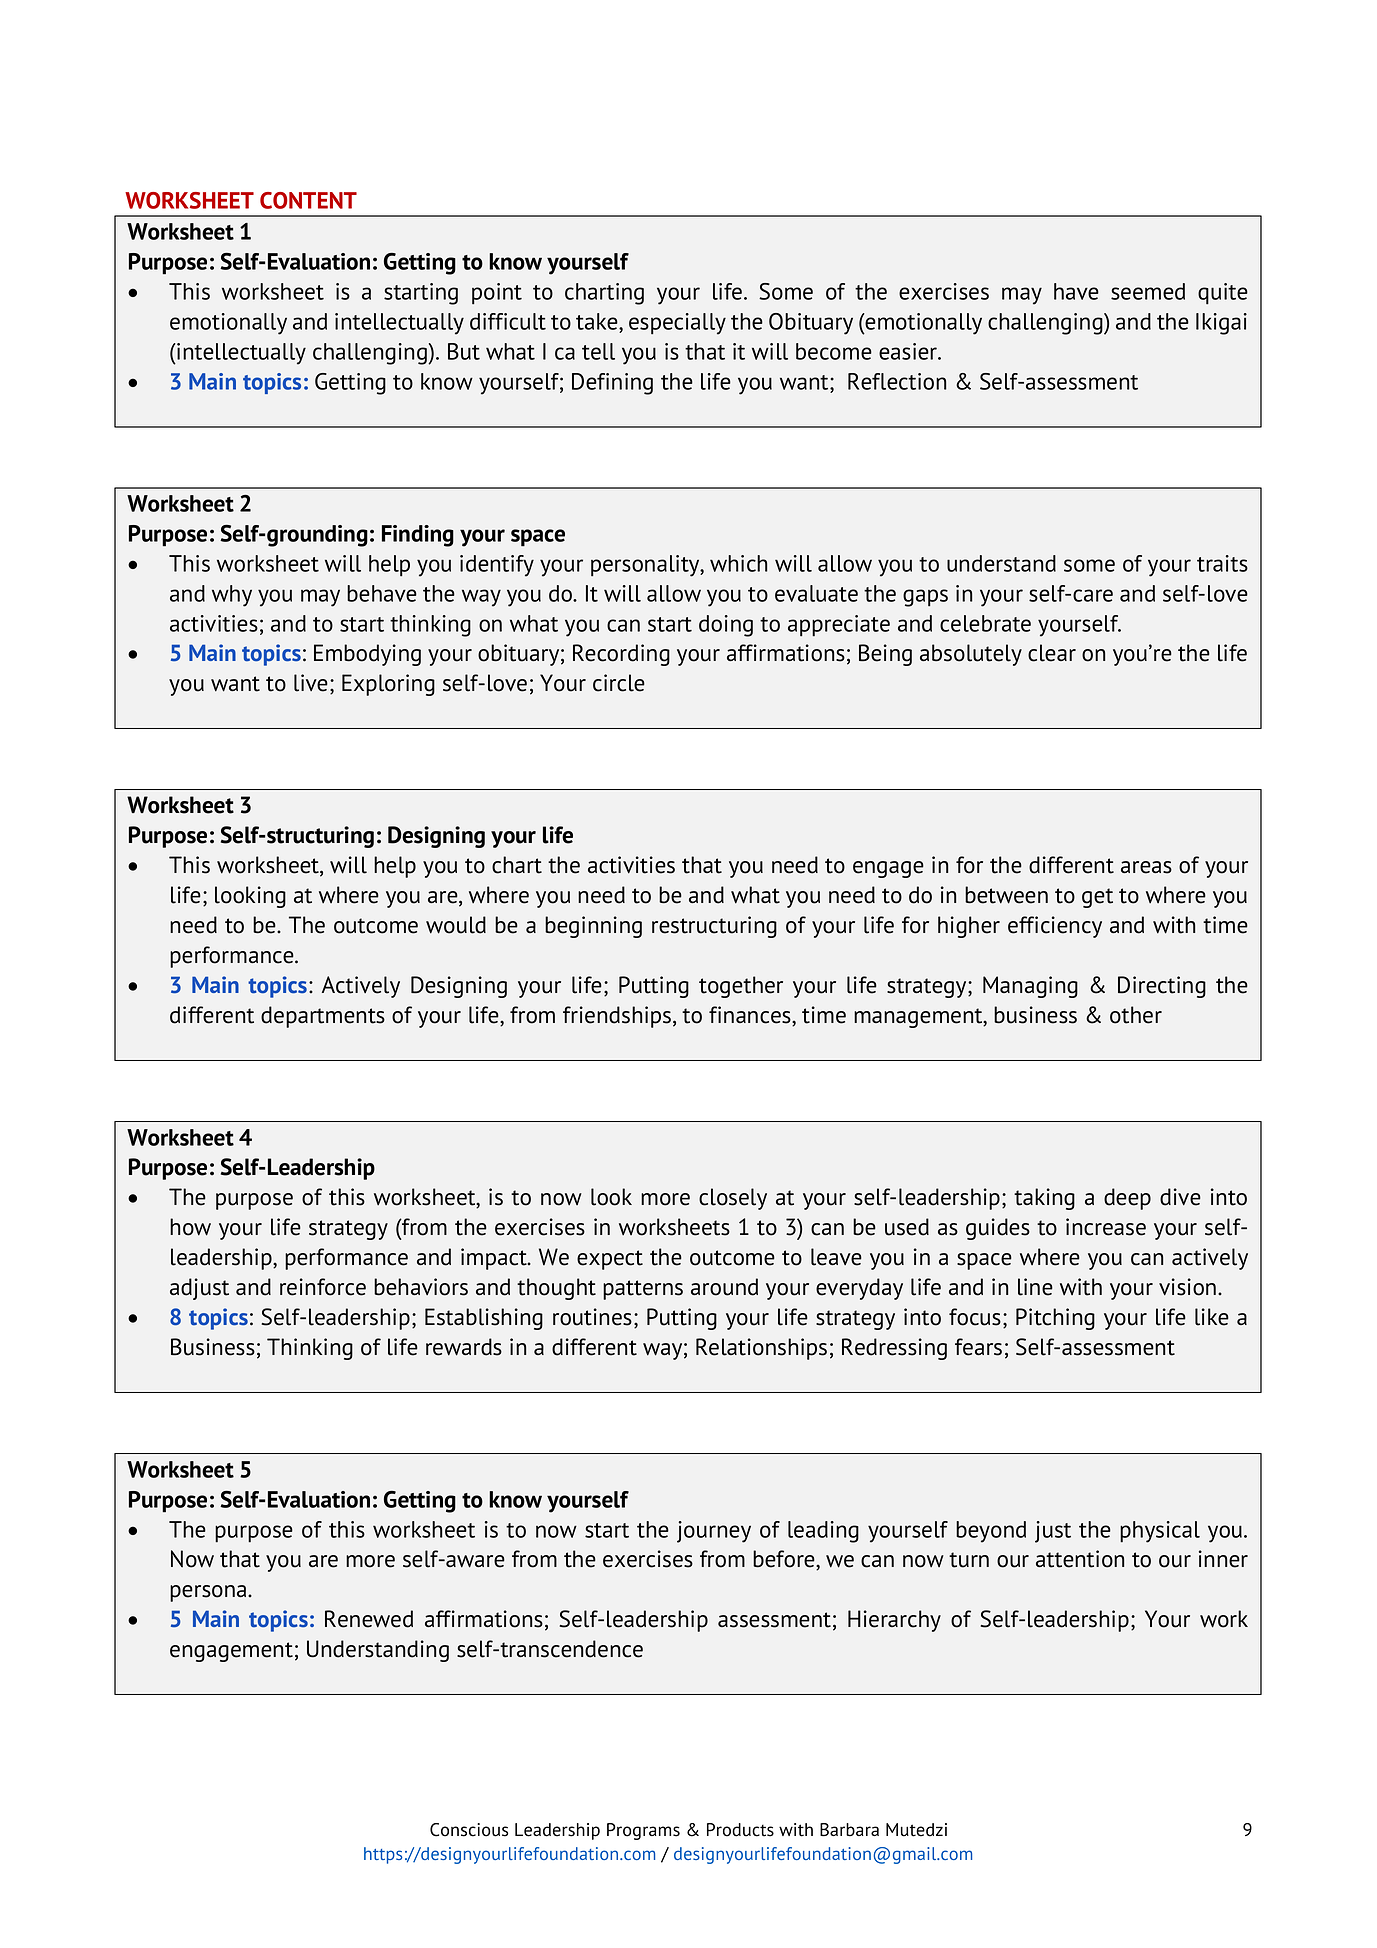 This document has width=1377, height=1948. I want to click on Products, so click(740, 1830).
